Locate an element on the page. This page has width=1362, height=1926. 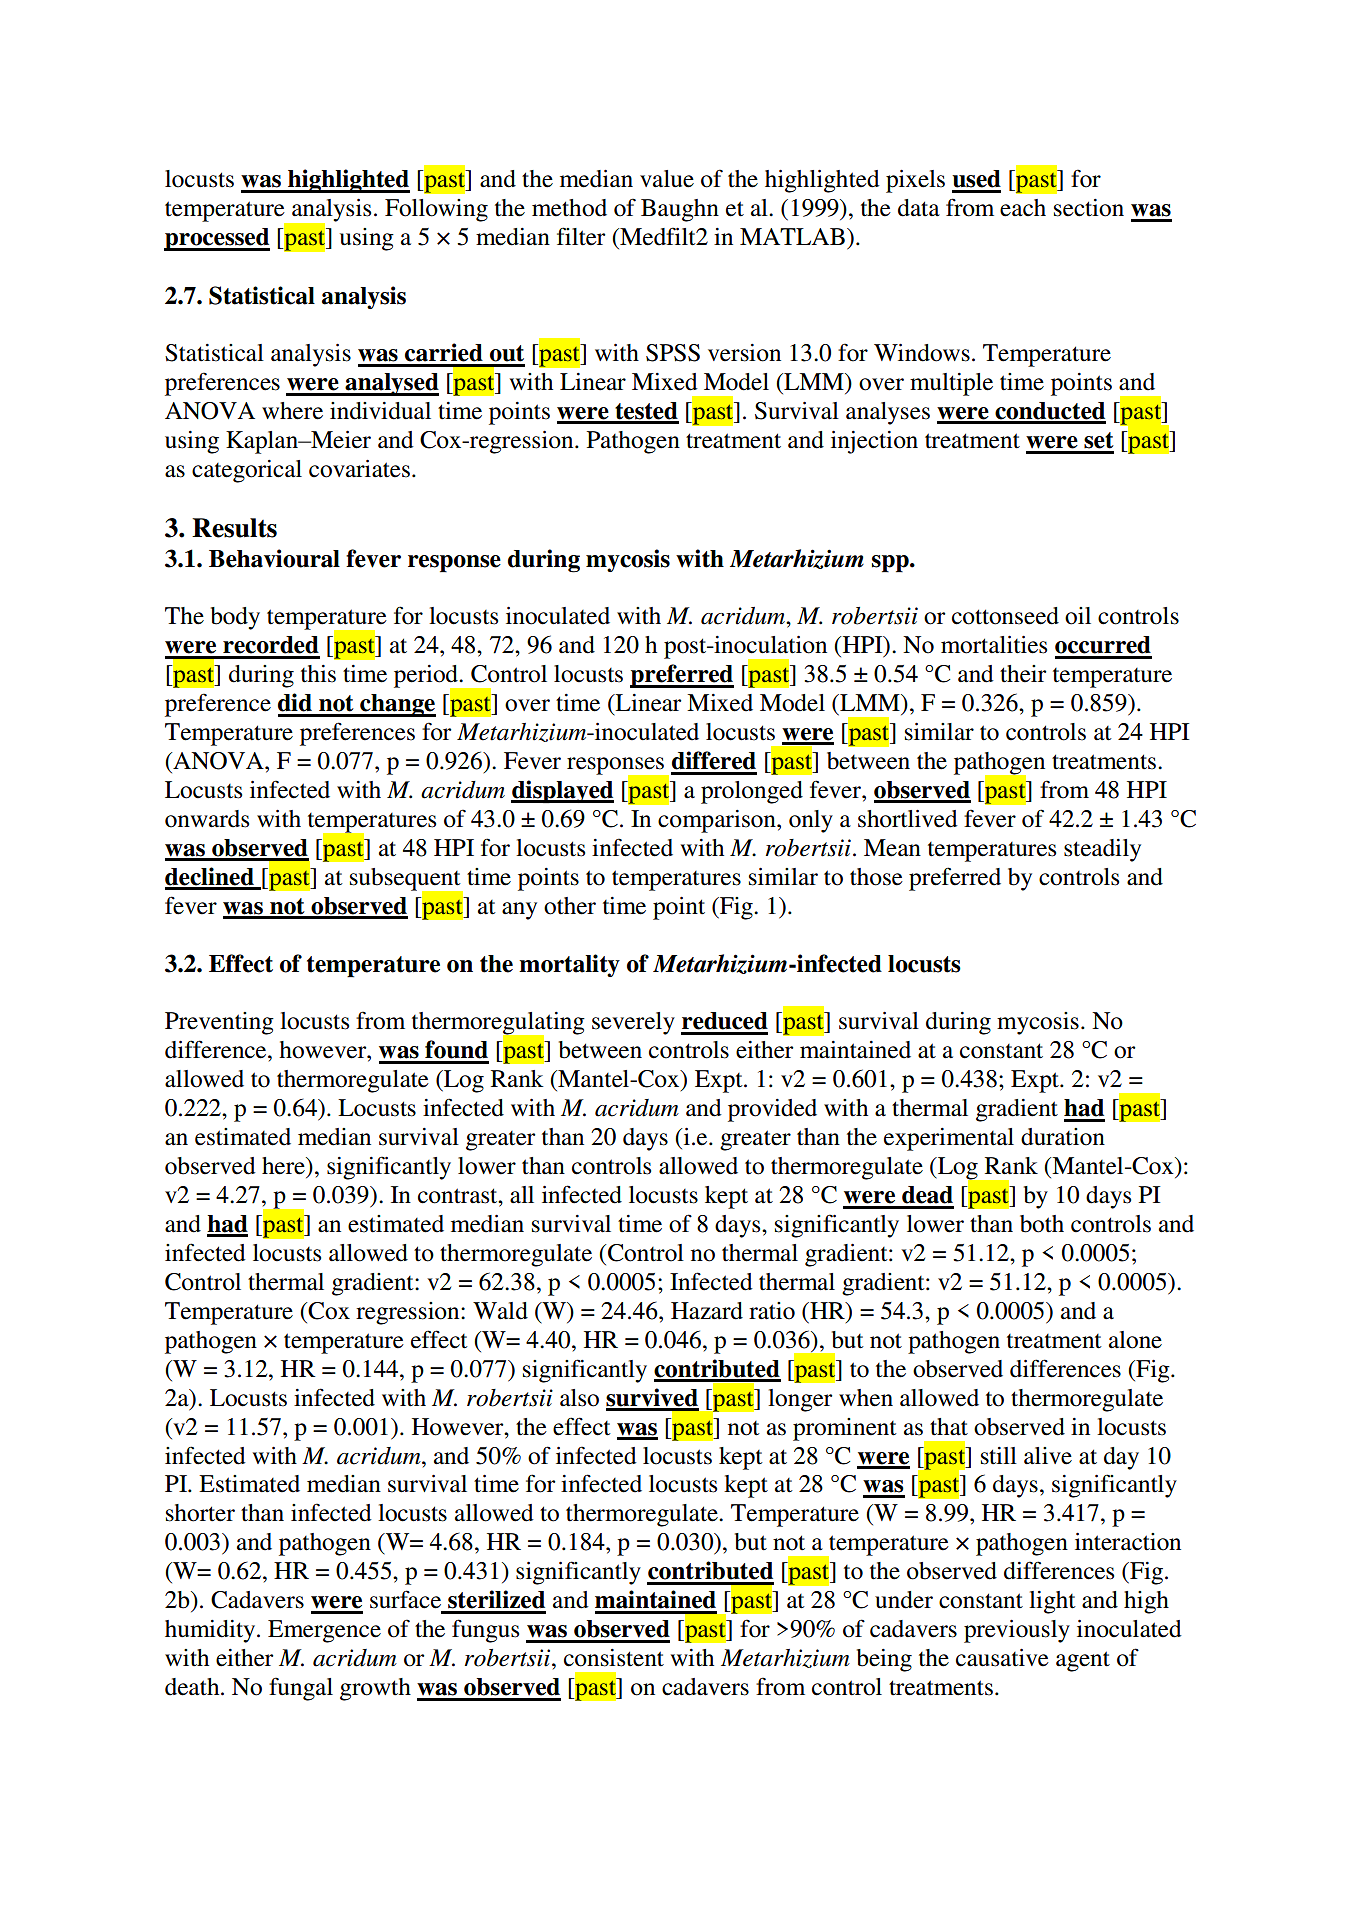
previously is located at coordinates (1017, 1631).
